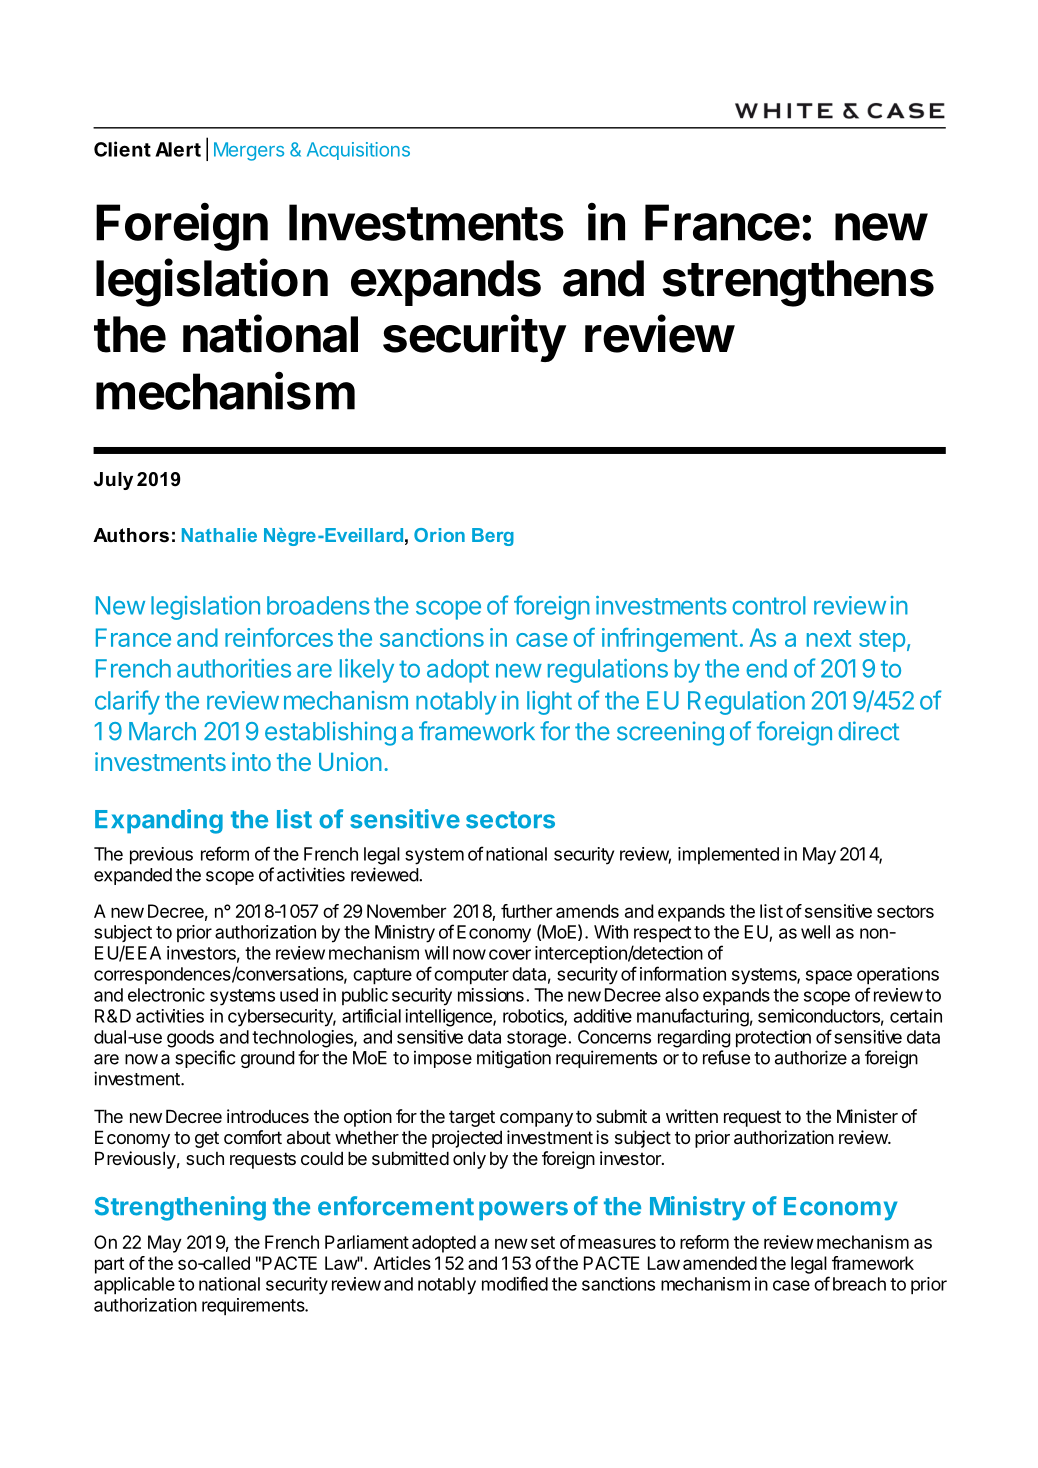 This screenshot has width=1038, height=1468. What do you see at coordinates (162, 731) in the screenshot?
I see `March` at bounding box center [162, 731].
